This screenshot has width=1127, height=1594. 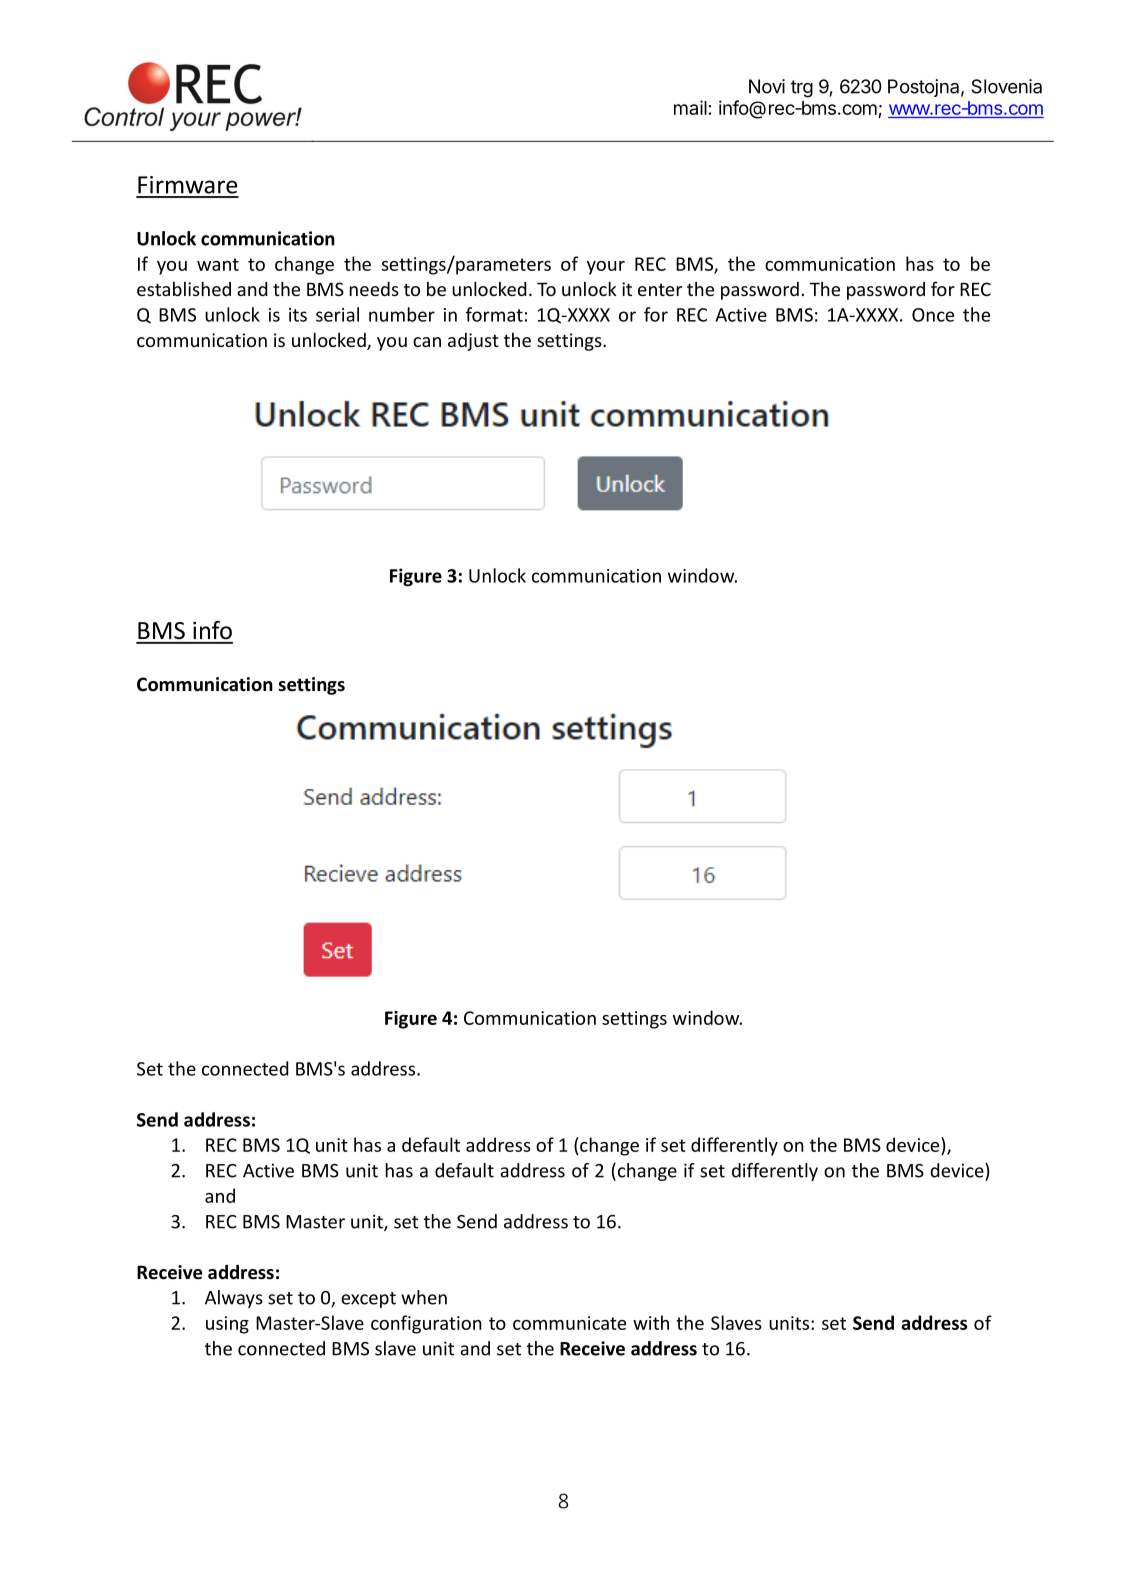 What do you see at coordinates (473, 342) in the screenshot?
I see `adjust` at bounding box center [473, 342].
